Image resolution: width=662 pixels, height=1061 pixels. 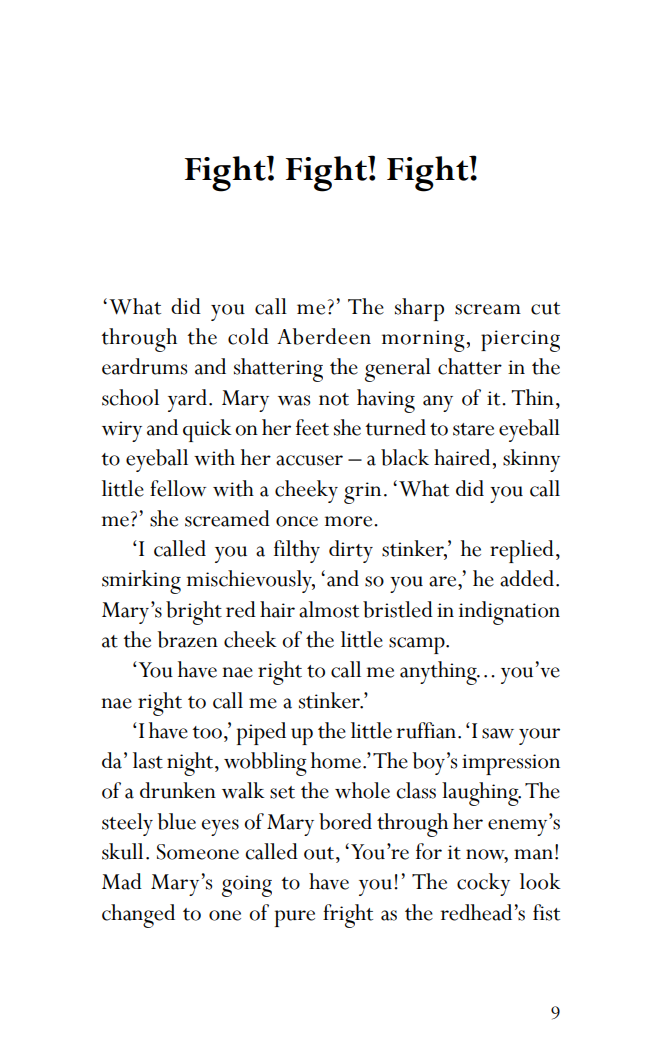 What do you see at coordinates (138, 916) in the screenshot?
I see `changed` at bounding box center [138, 916].
